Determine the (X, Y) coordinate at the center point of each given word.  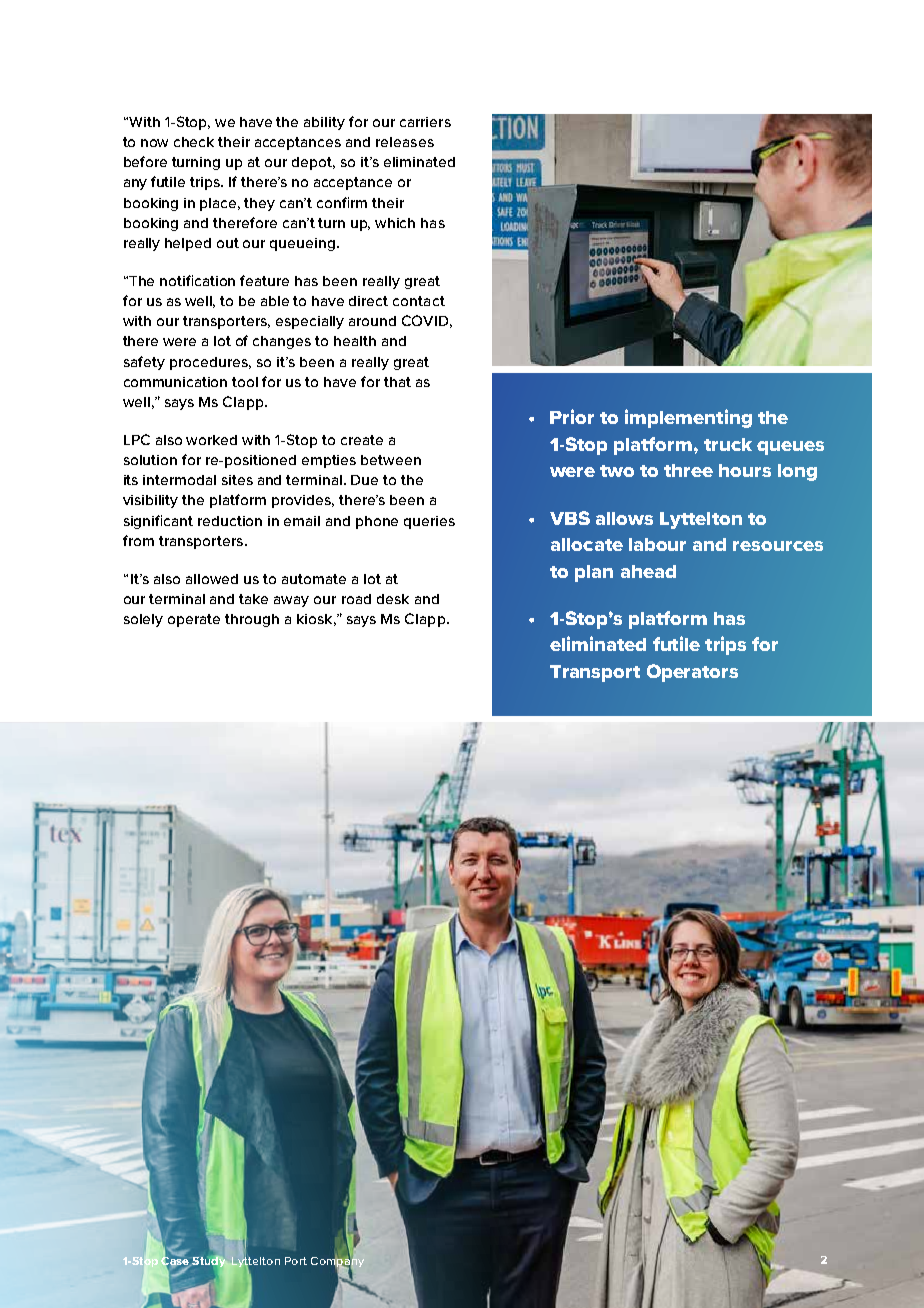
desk (393, 599)
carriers (425, 122)
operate (194, 620)
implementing (688, 418)
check (194, 142)
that (397, 382)
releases (405, 142)
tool (245, 382)
